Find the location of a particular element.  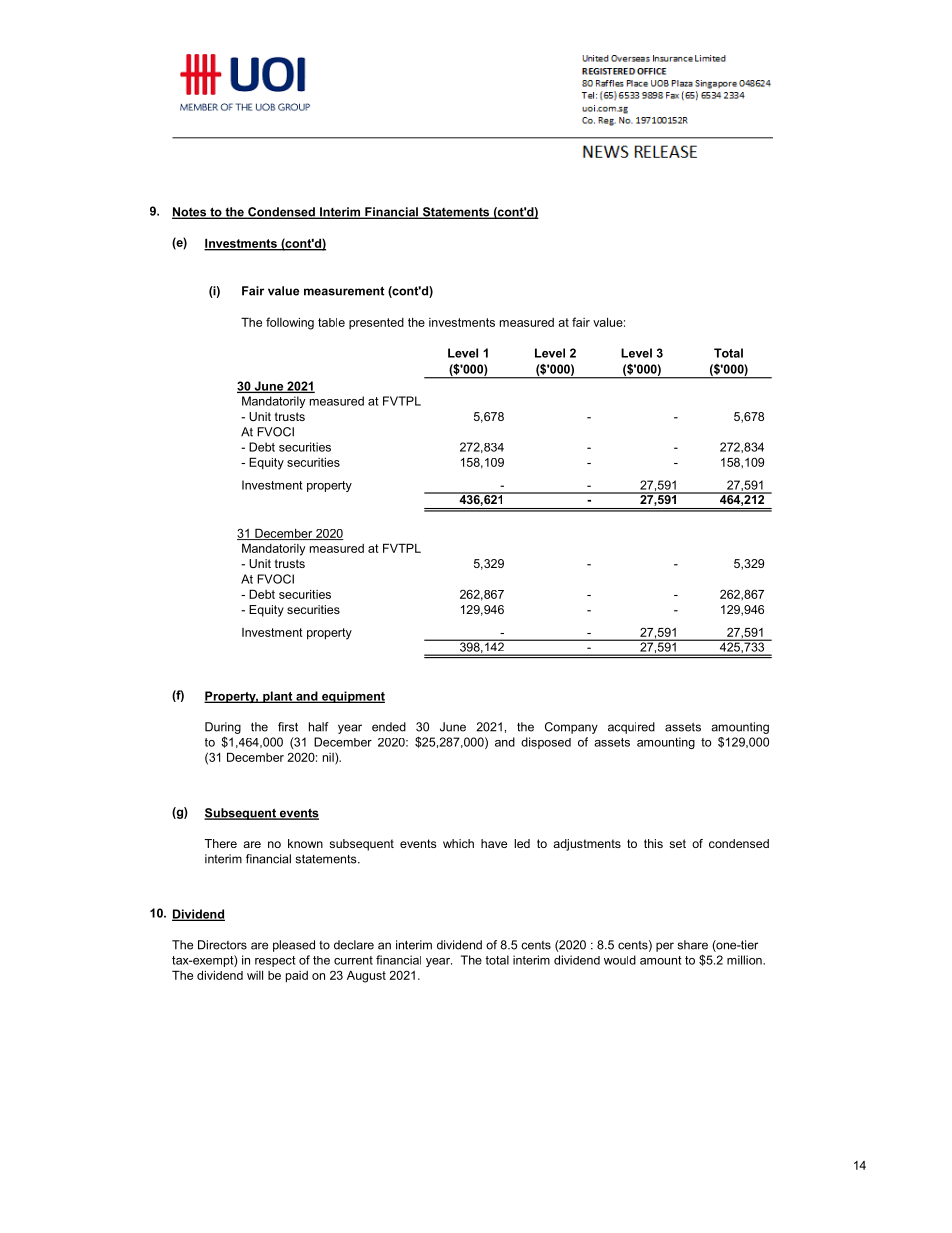

respect is located at coordinates (275, 961).
